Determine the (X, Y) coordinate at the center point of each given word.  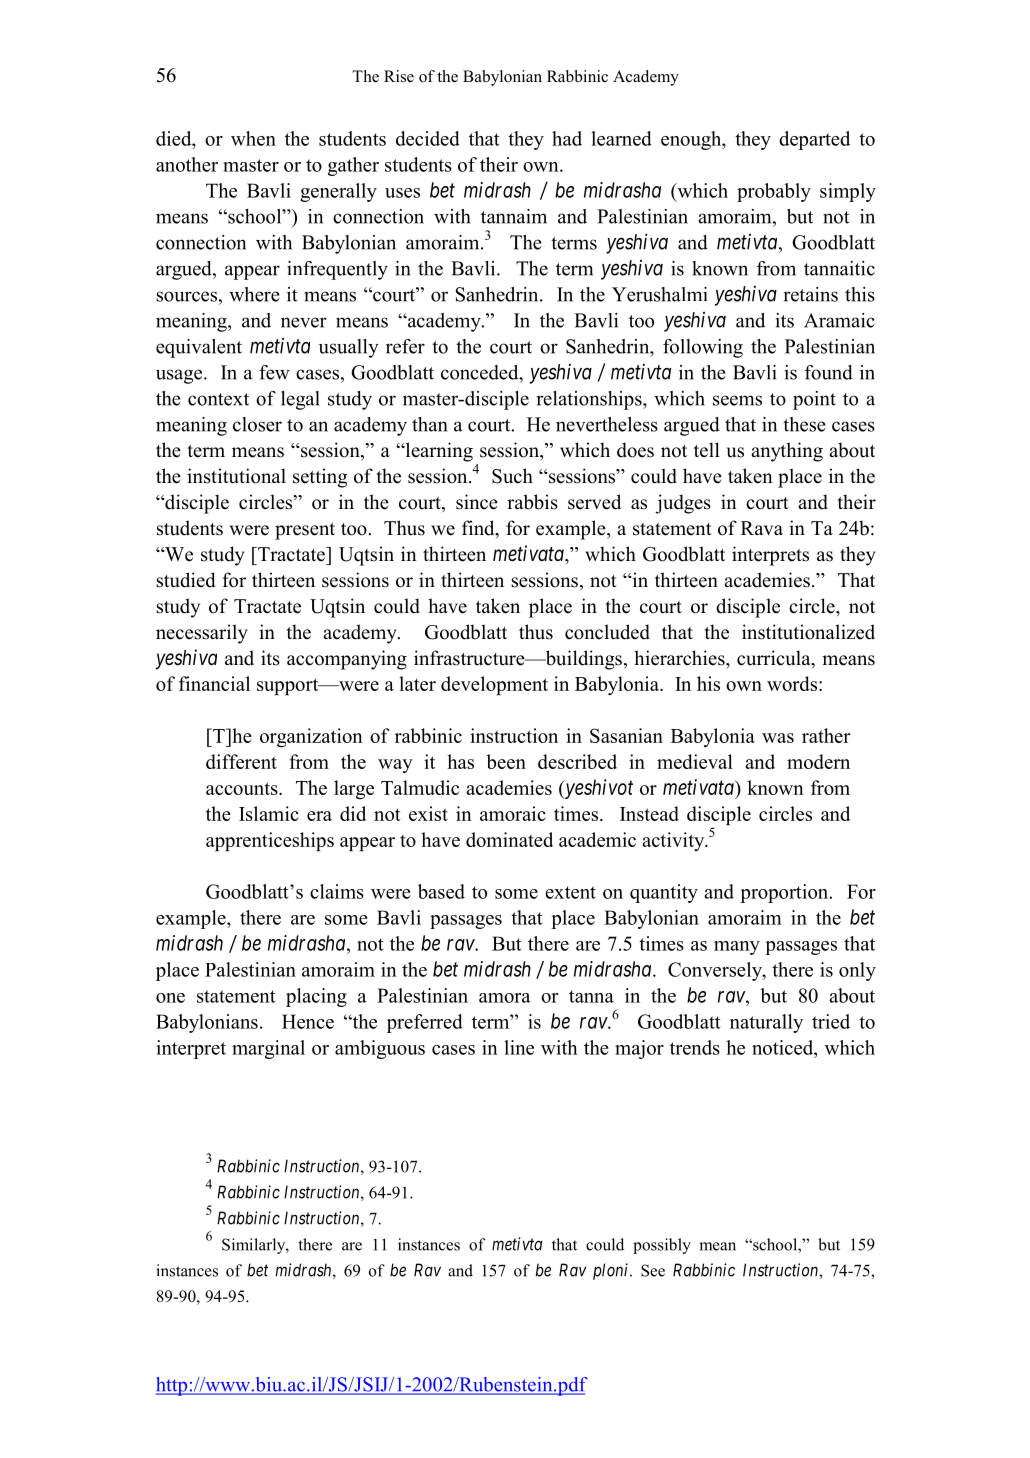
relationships (590, 400)
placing (316, 997)
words (792, 683)
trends (695, 1047)
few (274, 372)
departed (814, 140)
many (737, 948)
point (814, 400)
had (567, 138)
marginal (268, 1049)
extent (570, 892)
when (253, 138)
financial (214, 683)
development (494, 685)
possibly (662, 1246)
